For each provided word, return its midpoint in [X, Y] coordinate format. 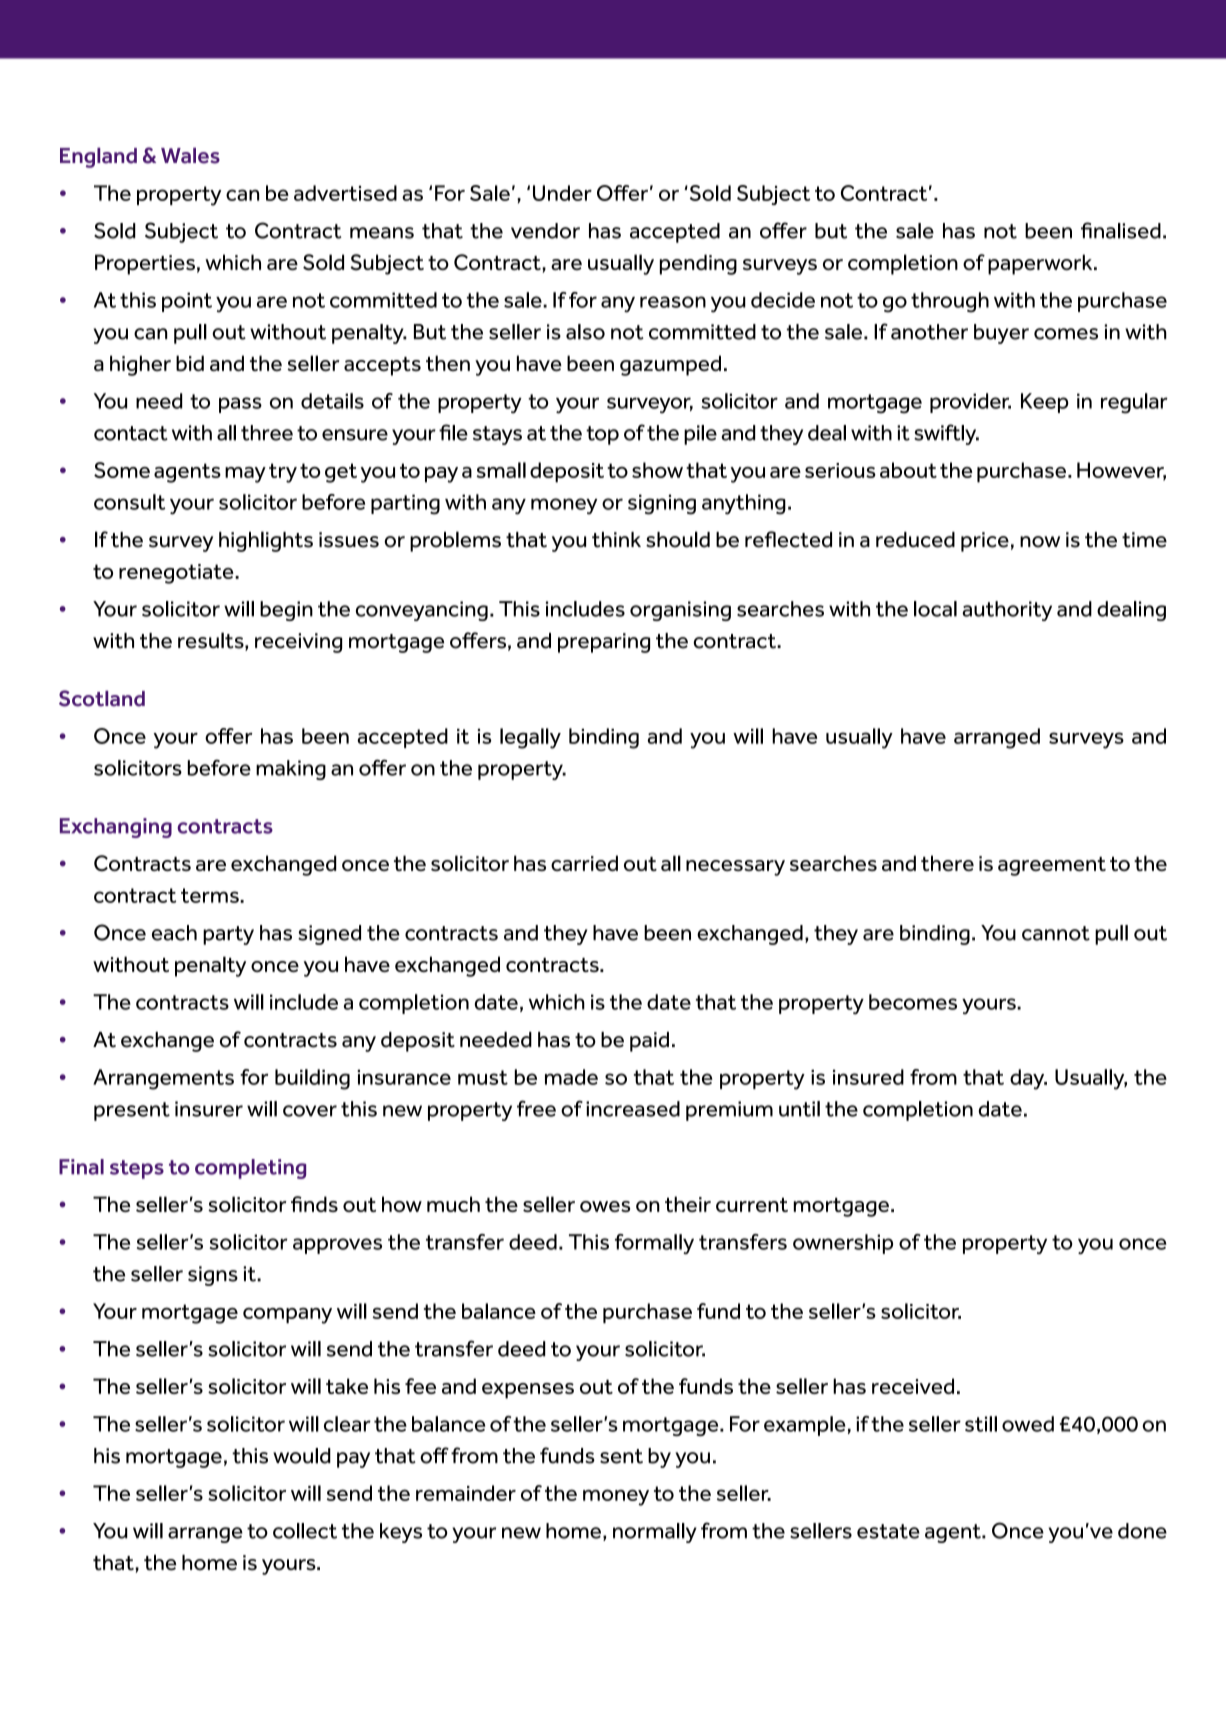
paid [649, 1042]
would [302, 1456]
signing [662, 504]
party [228, 935]
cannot [1056, 933]
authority [1007, 611]
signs [213, 1276]
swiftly [946, 434]
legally [530, 738]
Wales [190, 156]
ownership [843, 1244]
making [291, 770]
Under [562, 193]
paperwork [1041, 264]
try [283, 473]
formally [654, 1244]
